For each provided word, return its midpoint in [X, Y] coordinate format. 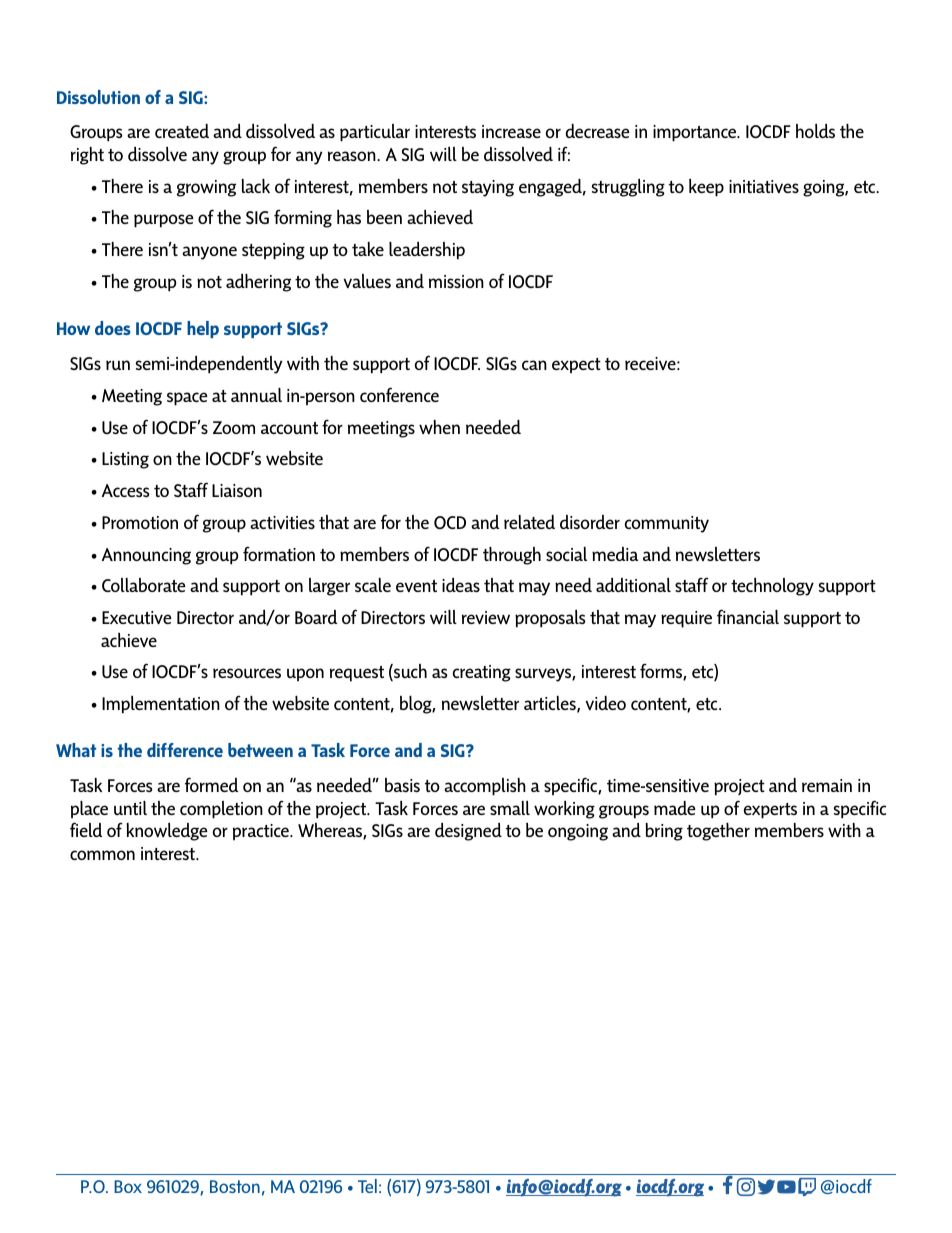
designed [468, 831]
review [486, 617]
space [187, 399]
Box [128, 1186]
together [718, 832]
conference [399, 394]
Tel [367, 1186]
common [102, 855]
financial [748, 616]
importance [696, 133]
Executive [137, 617]
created [182, 131]
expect [576, 365]
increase [511, 131]
